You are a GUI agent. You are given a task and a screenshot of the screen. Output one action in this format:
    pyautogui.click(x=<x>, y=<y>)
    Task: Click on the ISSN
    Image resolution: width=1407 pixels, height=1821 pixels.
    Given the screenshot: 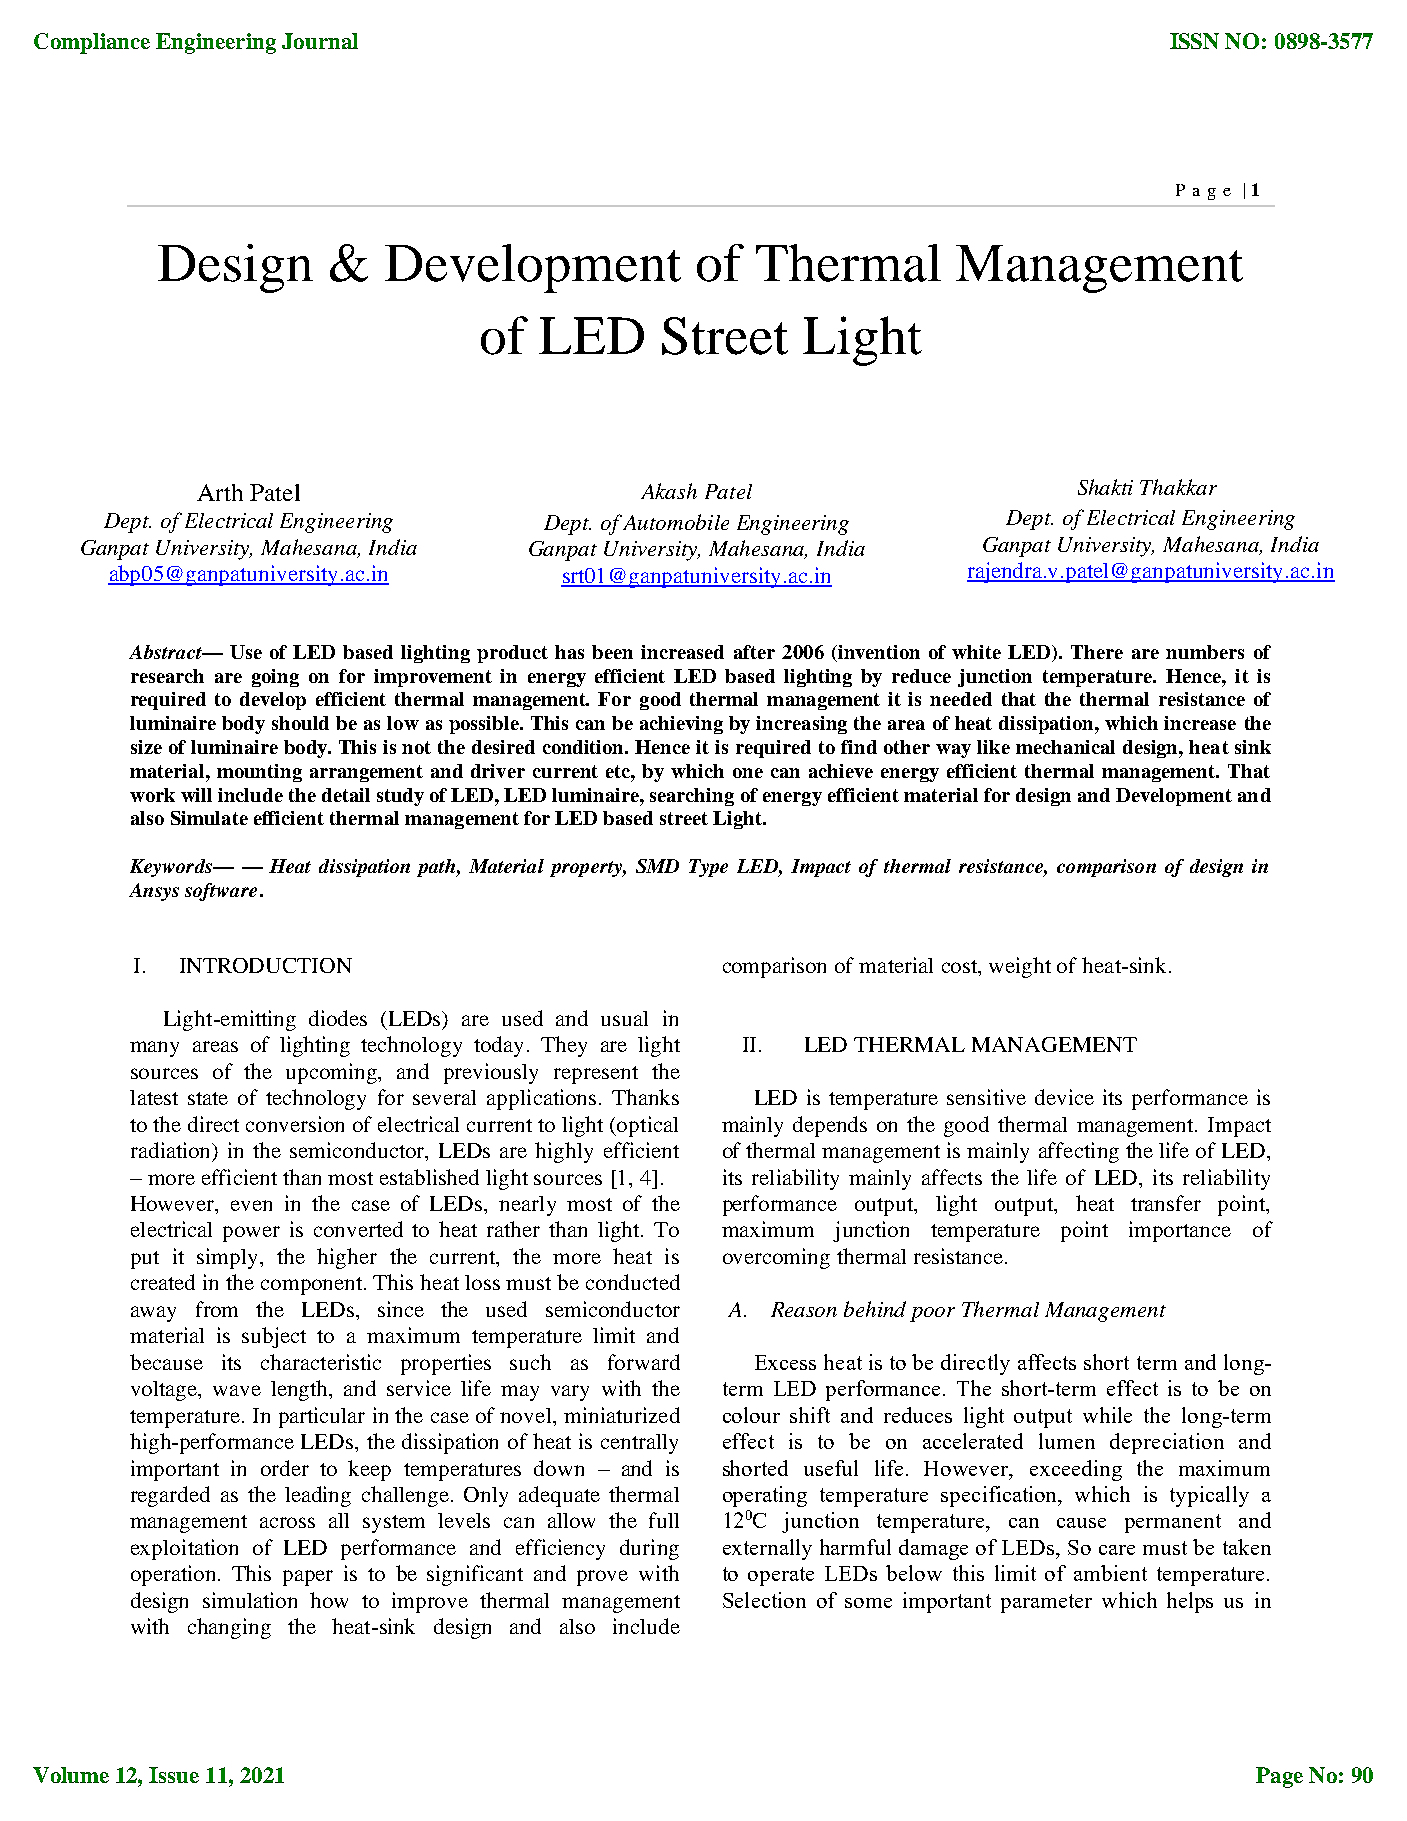 What is the action you would take?
    pyautogui.click(x=1194, y=41)
